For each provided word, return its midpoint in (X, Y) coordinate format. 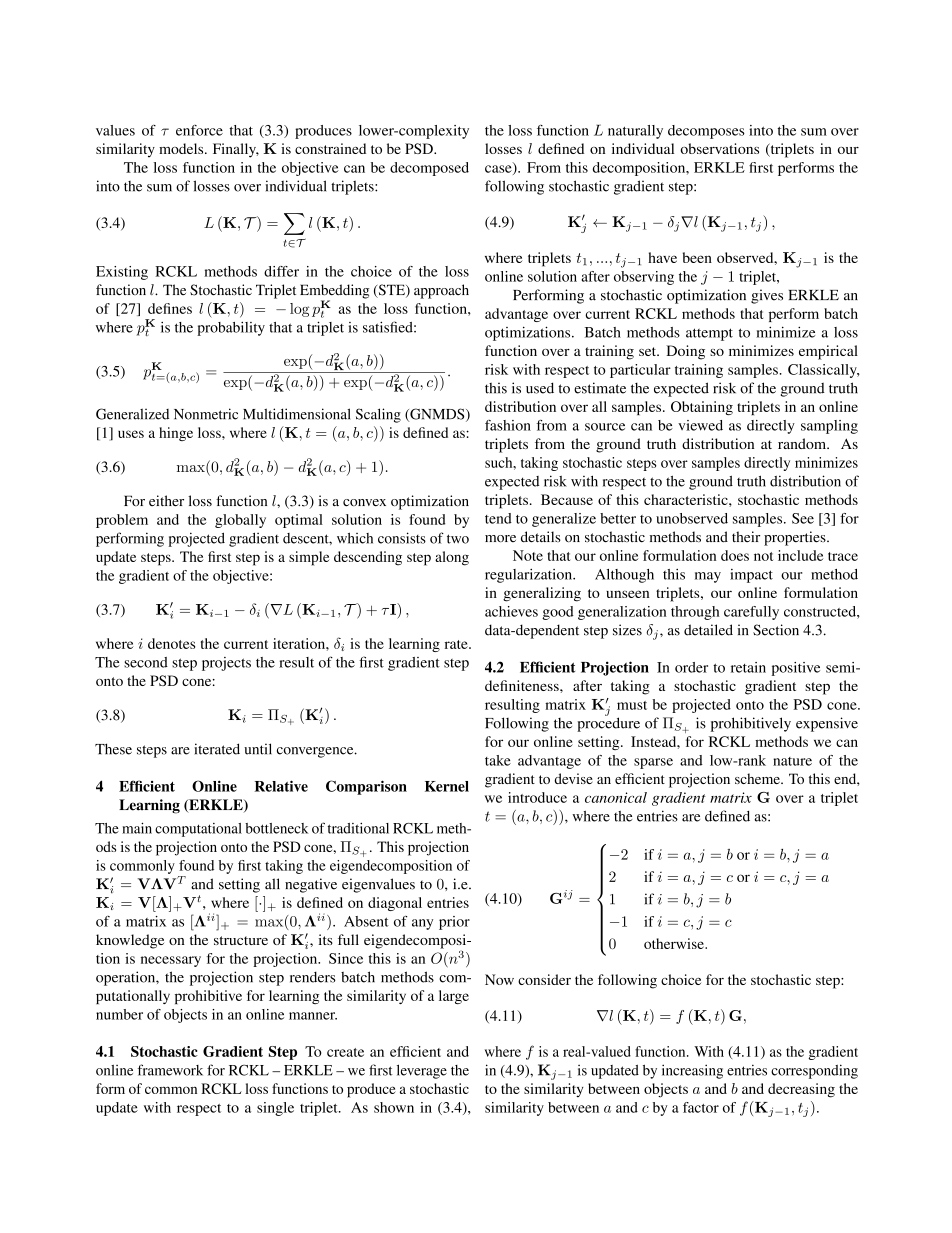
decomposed (429, 169)
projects (226, 664)
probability (231, 329)
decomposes (706, 132)
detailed (708, 630)
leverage (422, 1071)
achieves (511, 611)
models (182, 148)
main (137, 828)
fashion (508, 425)
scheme (758, 778)
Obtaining (702, 408)
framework (170, 1070)
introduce (537, 797)
